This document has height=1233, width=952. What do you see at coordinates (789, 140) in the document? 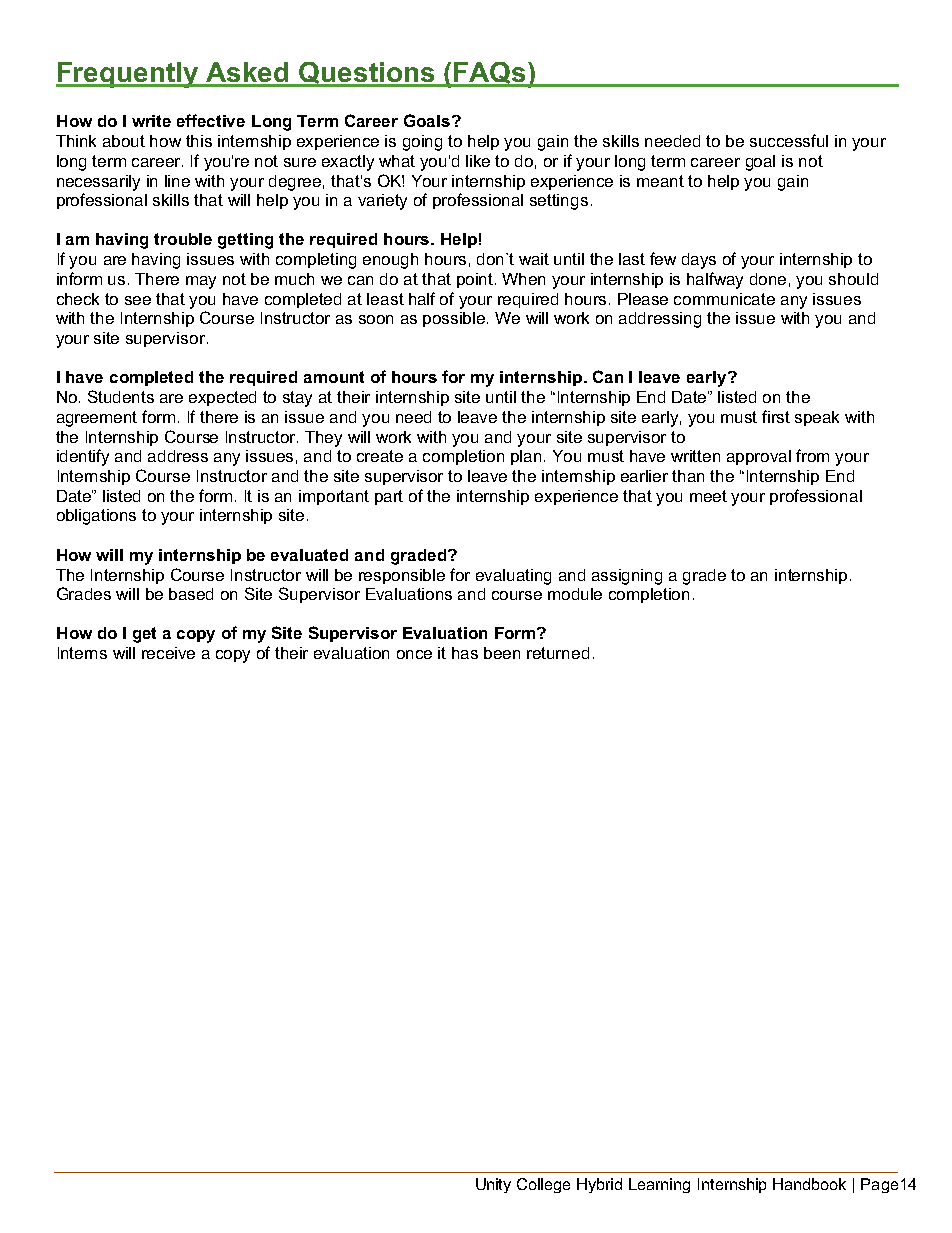
I see `successful` at bounding box center [789, 140].
